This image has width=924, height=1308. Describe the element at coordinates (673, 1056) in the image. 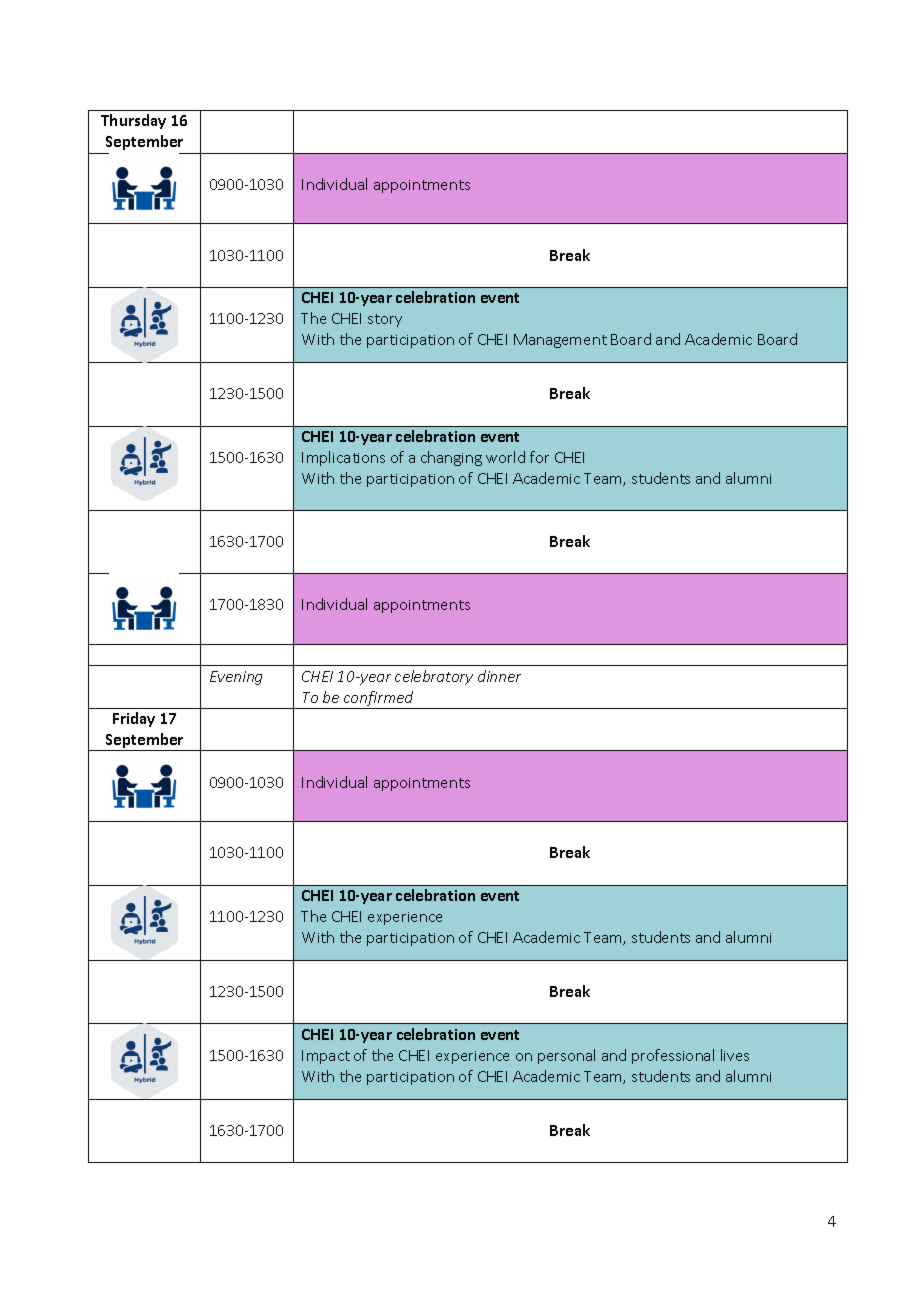

I see `professional` at that location.
